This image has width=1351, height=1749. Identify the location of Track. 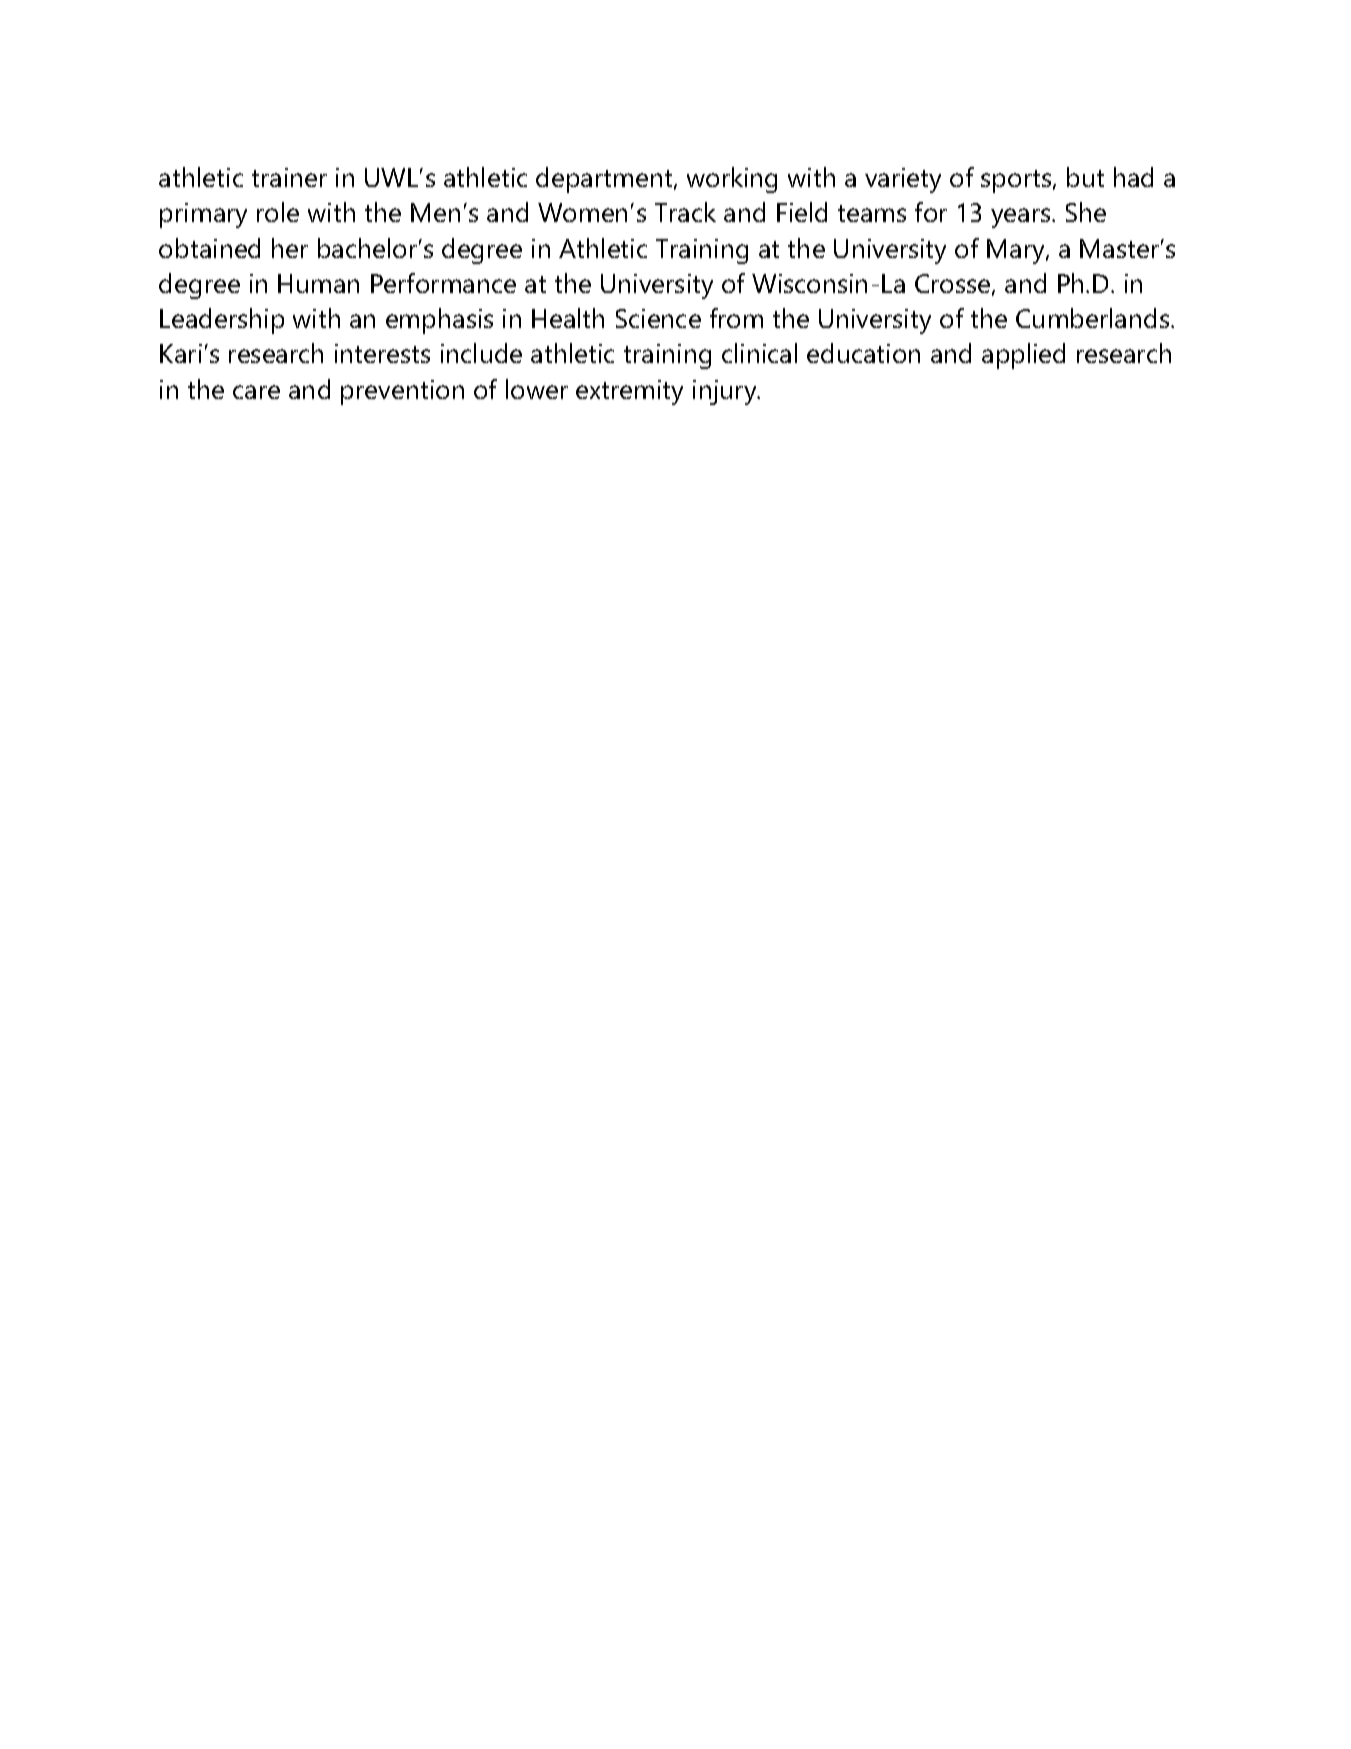
(685, 212).
